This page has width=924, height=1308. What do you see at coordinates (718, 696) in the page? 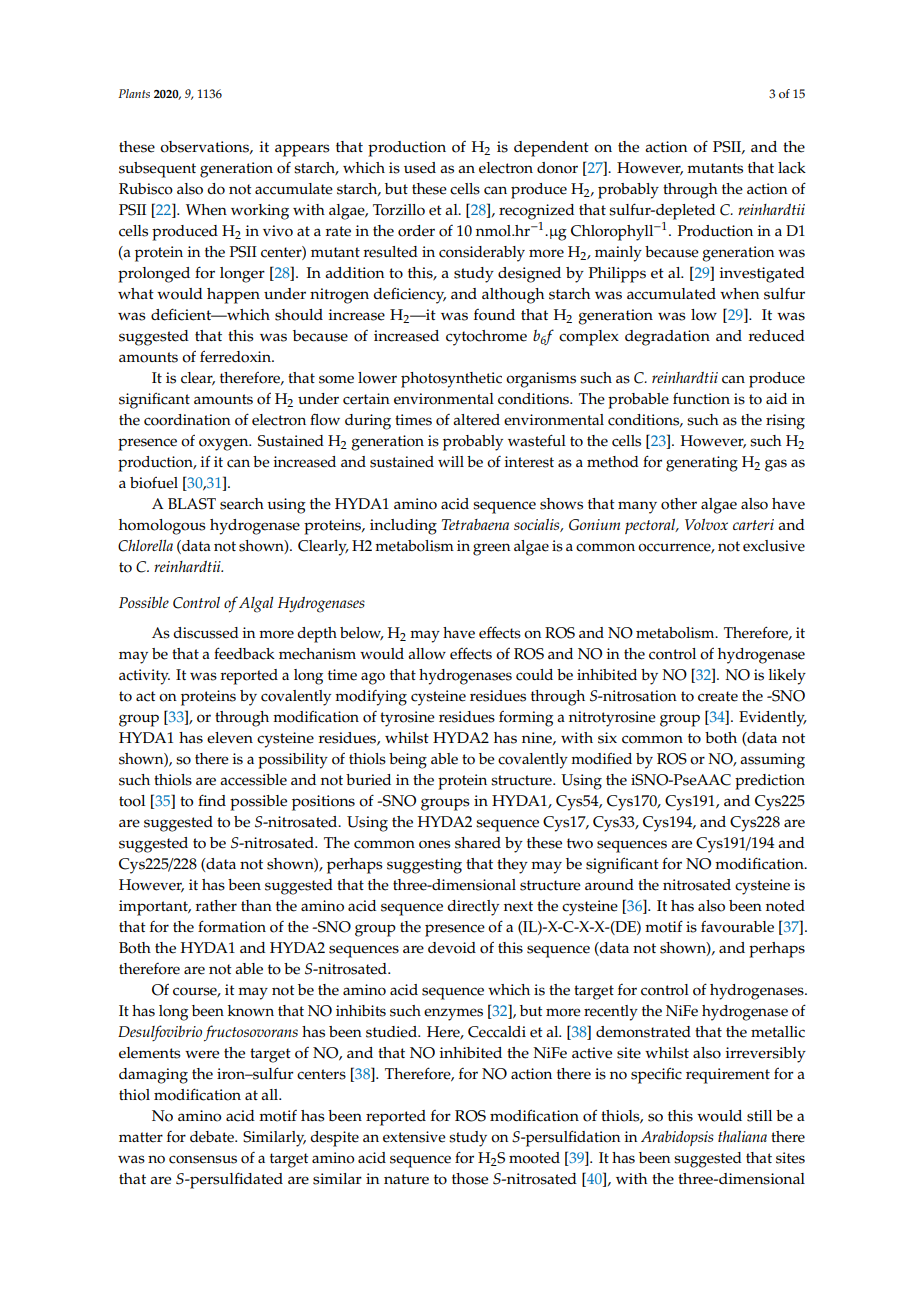
I see `create` at bounding box center [718, 696].
